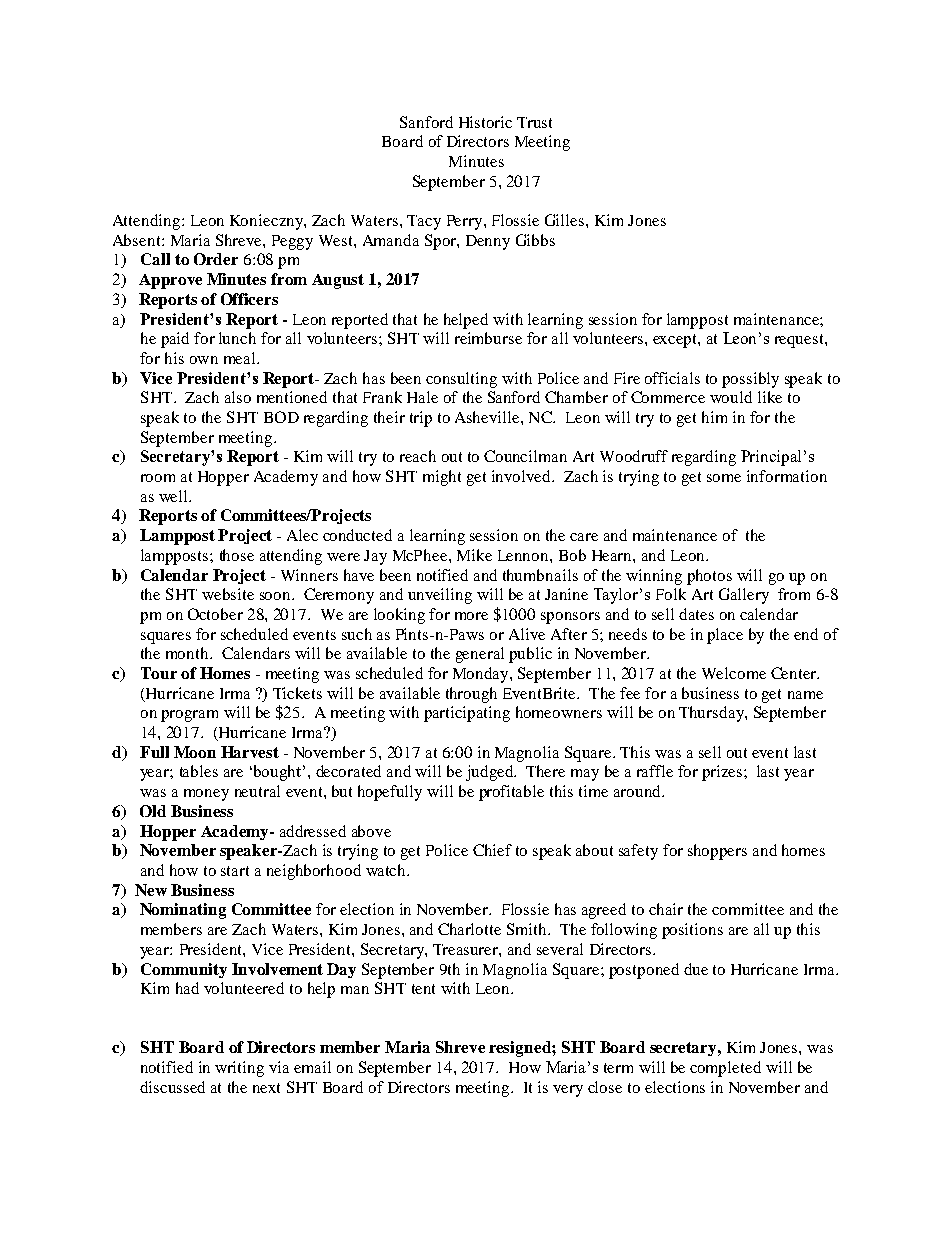 Image resolution: width=952 pixels, height=1233 pixels. Describe the element at coordinates (722, 773) in the screenshot. I see `prizes` at that location.
